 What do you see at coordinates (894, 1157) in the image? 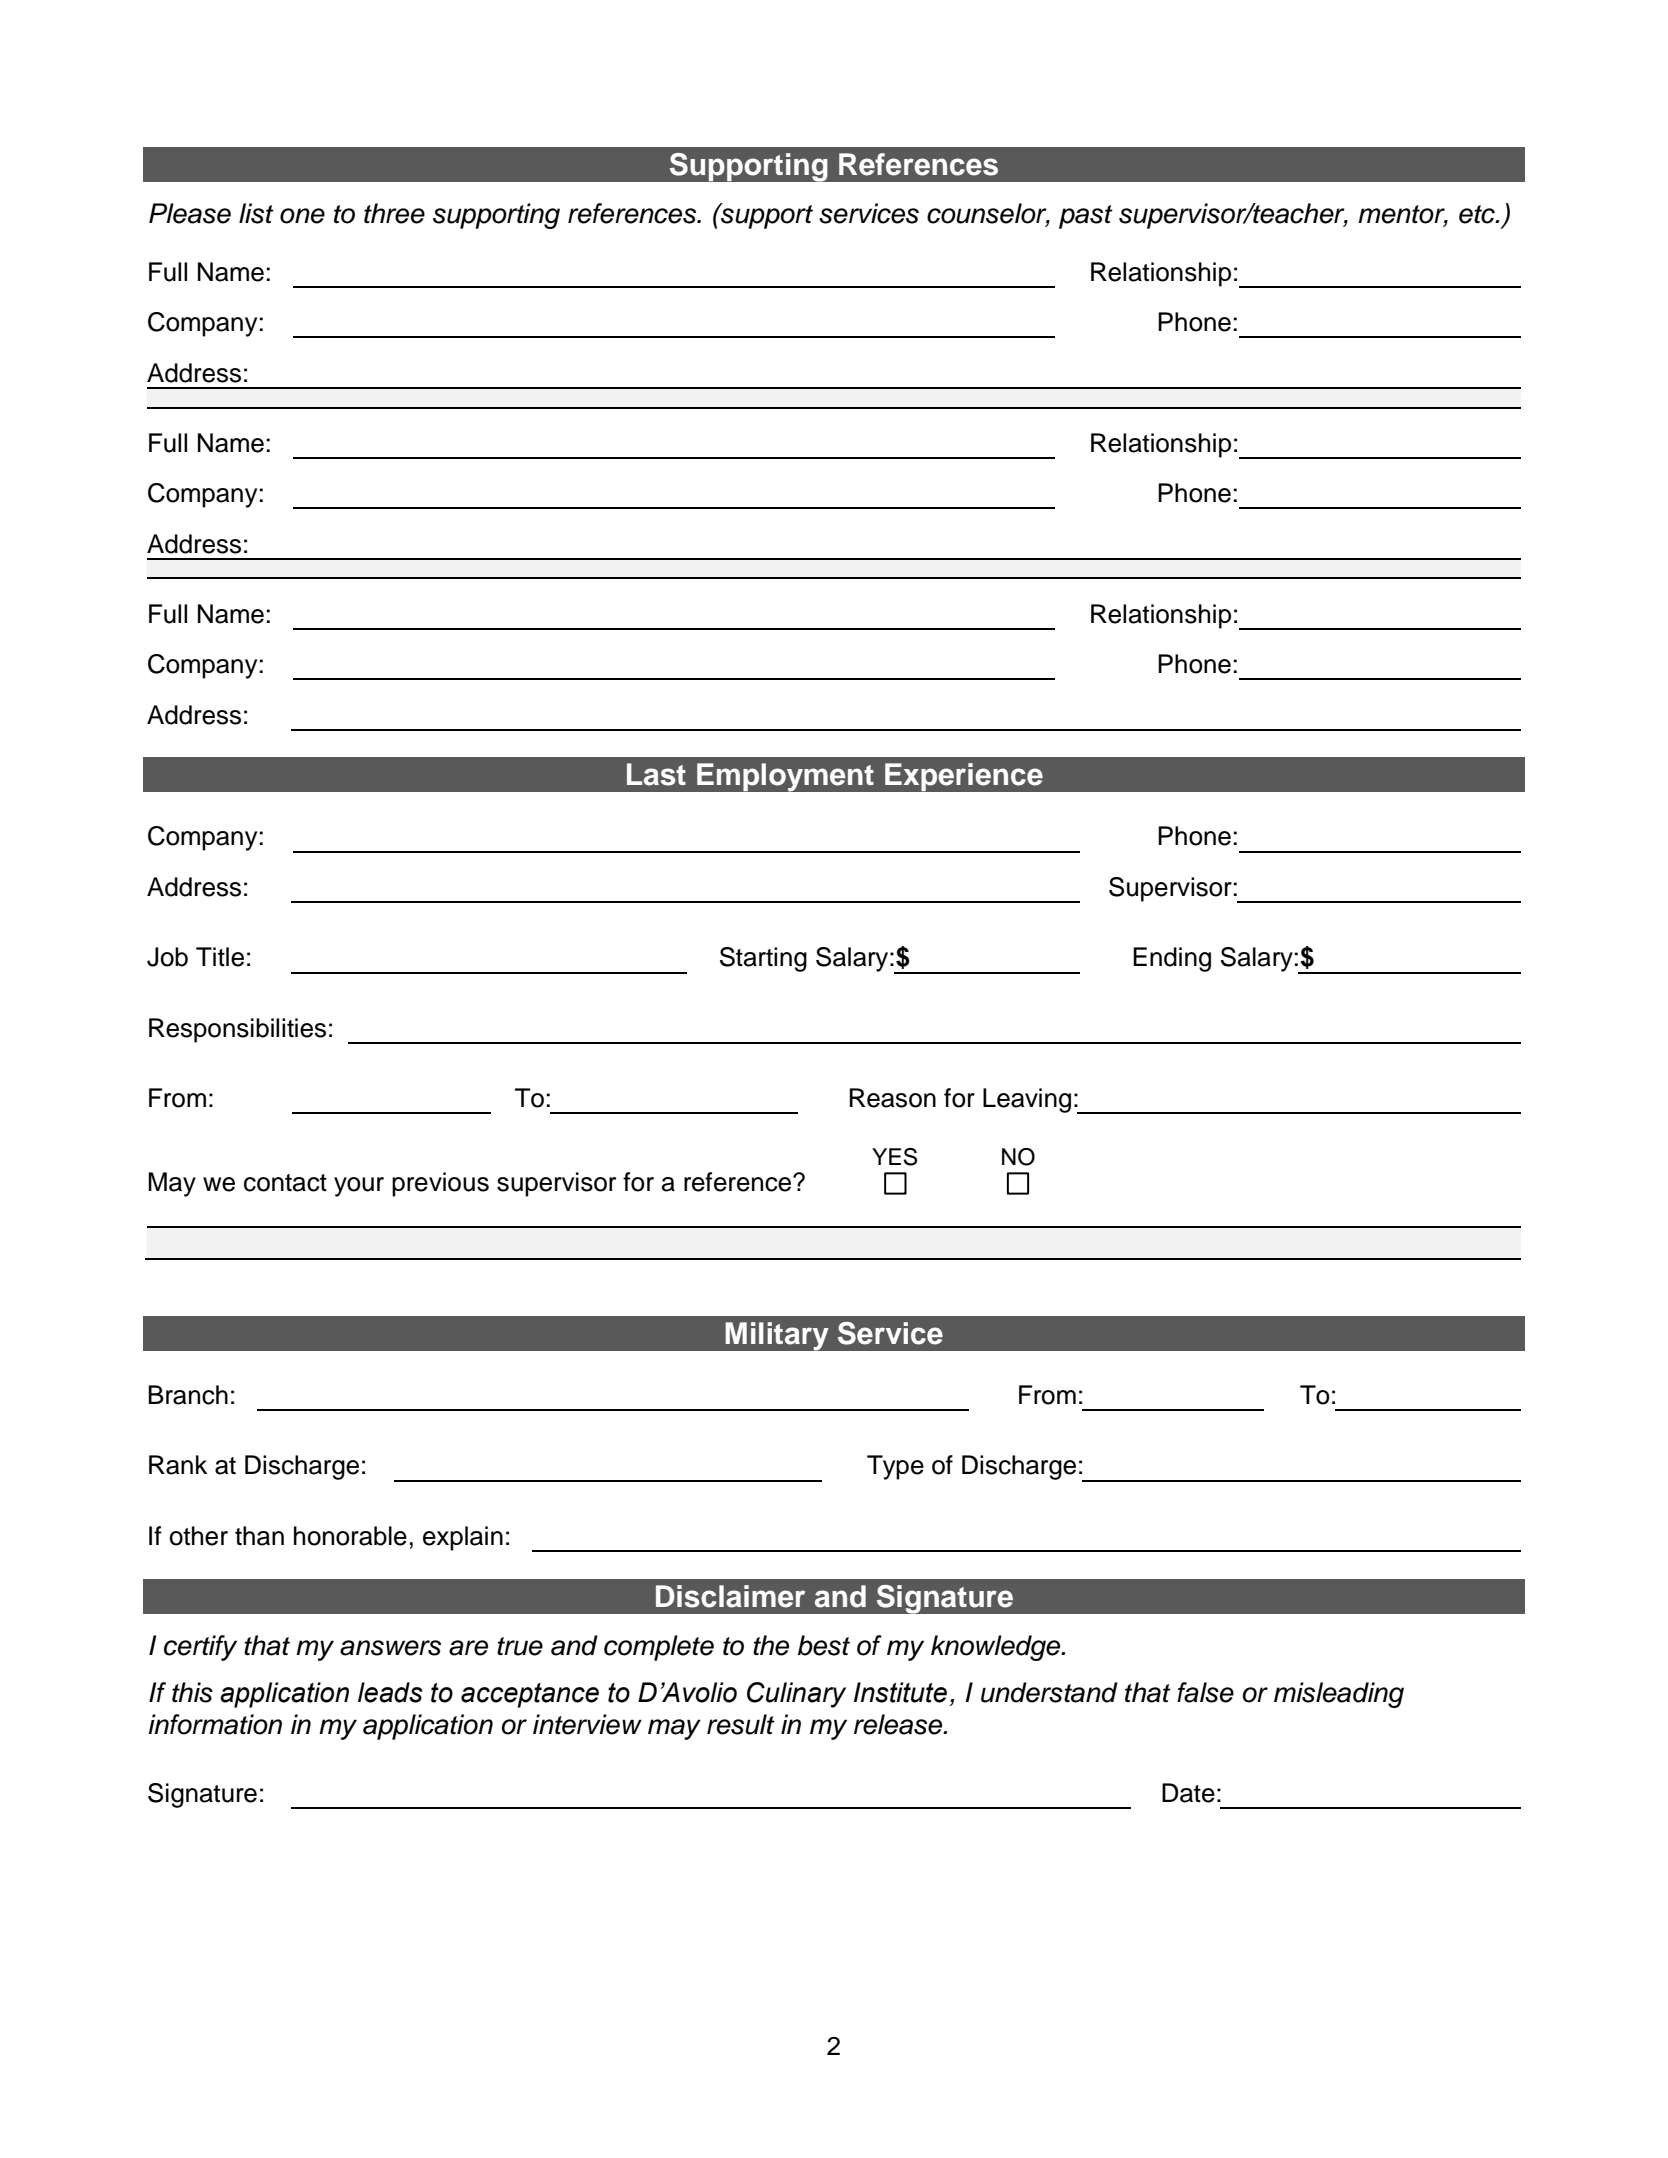
I see `YES` at bounding box center [894, 1157].
